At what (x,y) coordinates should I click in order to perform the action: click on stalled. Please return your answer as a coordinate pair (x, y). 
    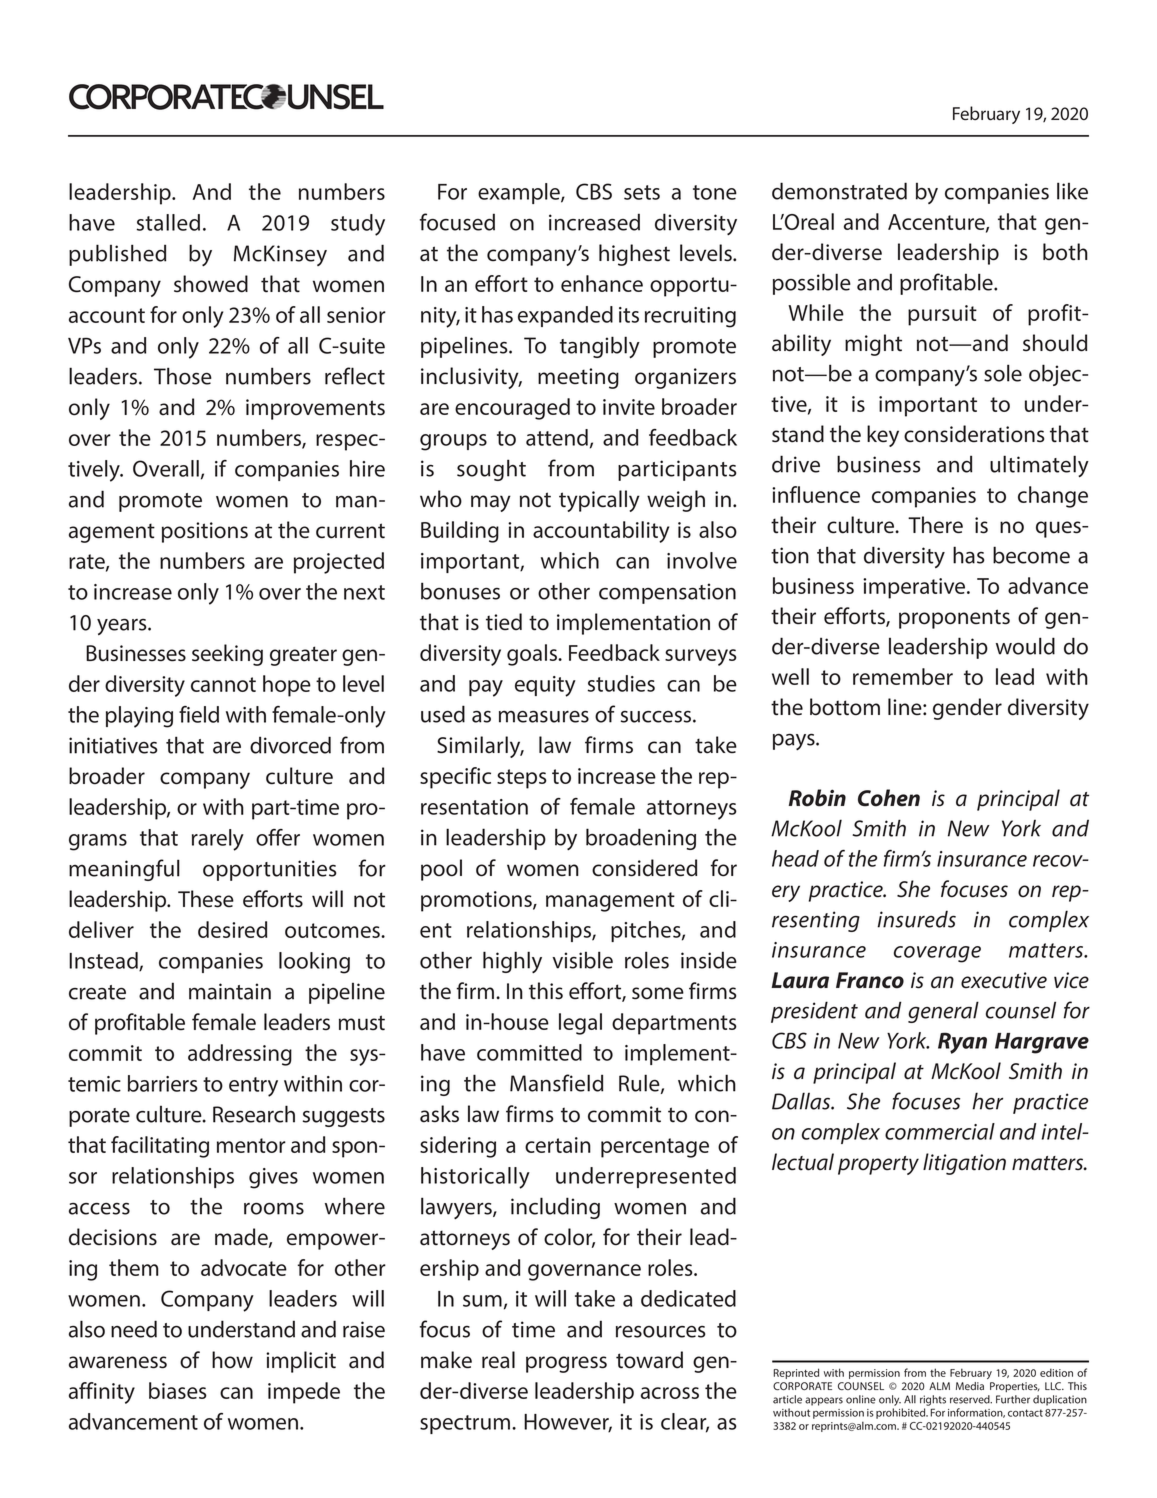
    Looking at the image, I should click on (168, 222).
